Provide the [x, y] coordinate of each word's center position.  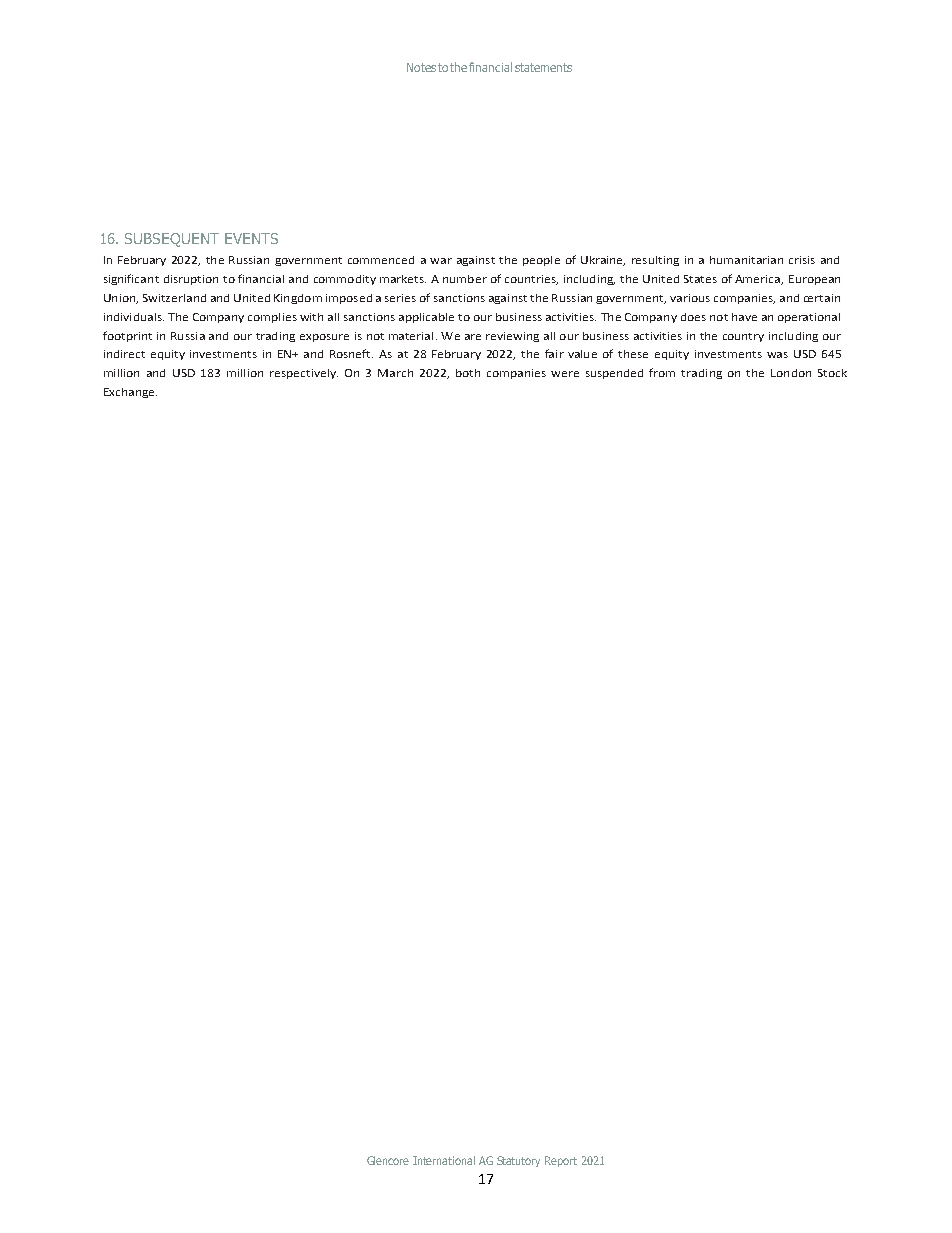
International [444, 1160]
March [395, 373]
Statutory [518, 1161]
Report [561, 1161]
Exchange [130, 393]
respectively [304, 374]
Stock [832, 373]
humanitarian [746, 260]
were [565, 374]
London [791, 373]
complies [272, 318]
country [743, 337]
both [468, 373]
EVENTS [251, 238]
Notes [421, 67]
